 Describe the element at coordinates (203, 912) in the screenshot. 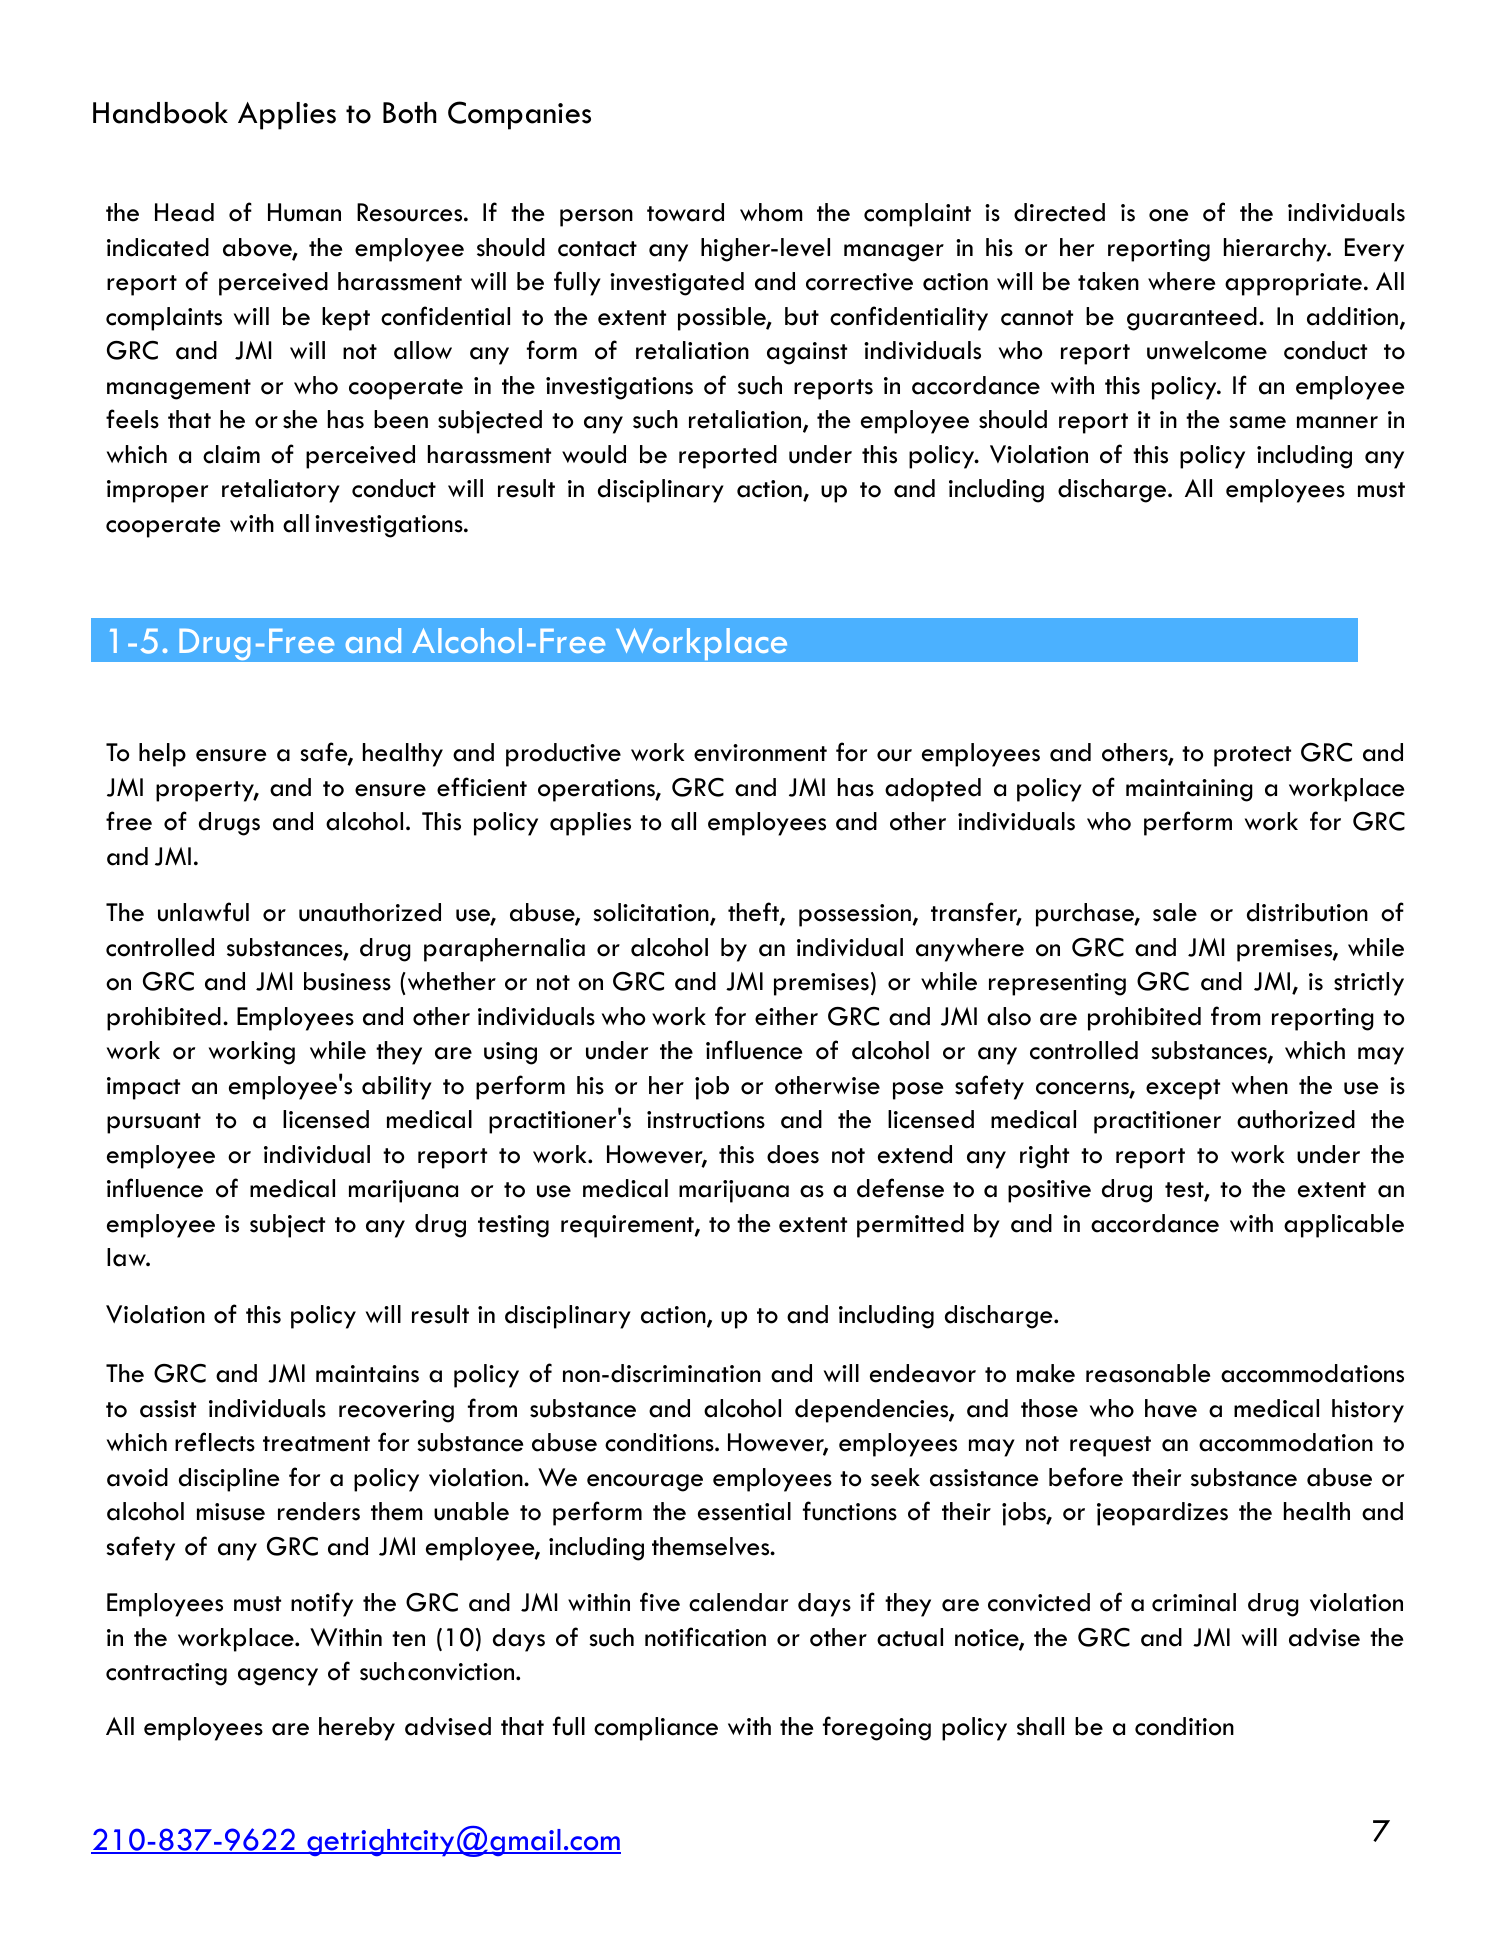

I see `unlawful` at that location.
